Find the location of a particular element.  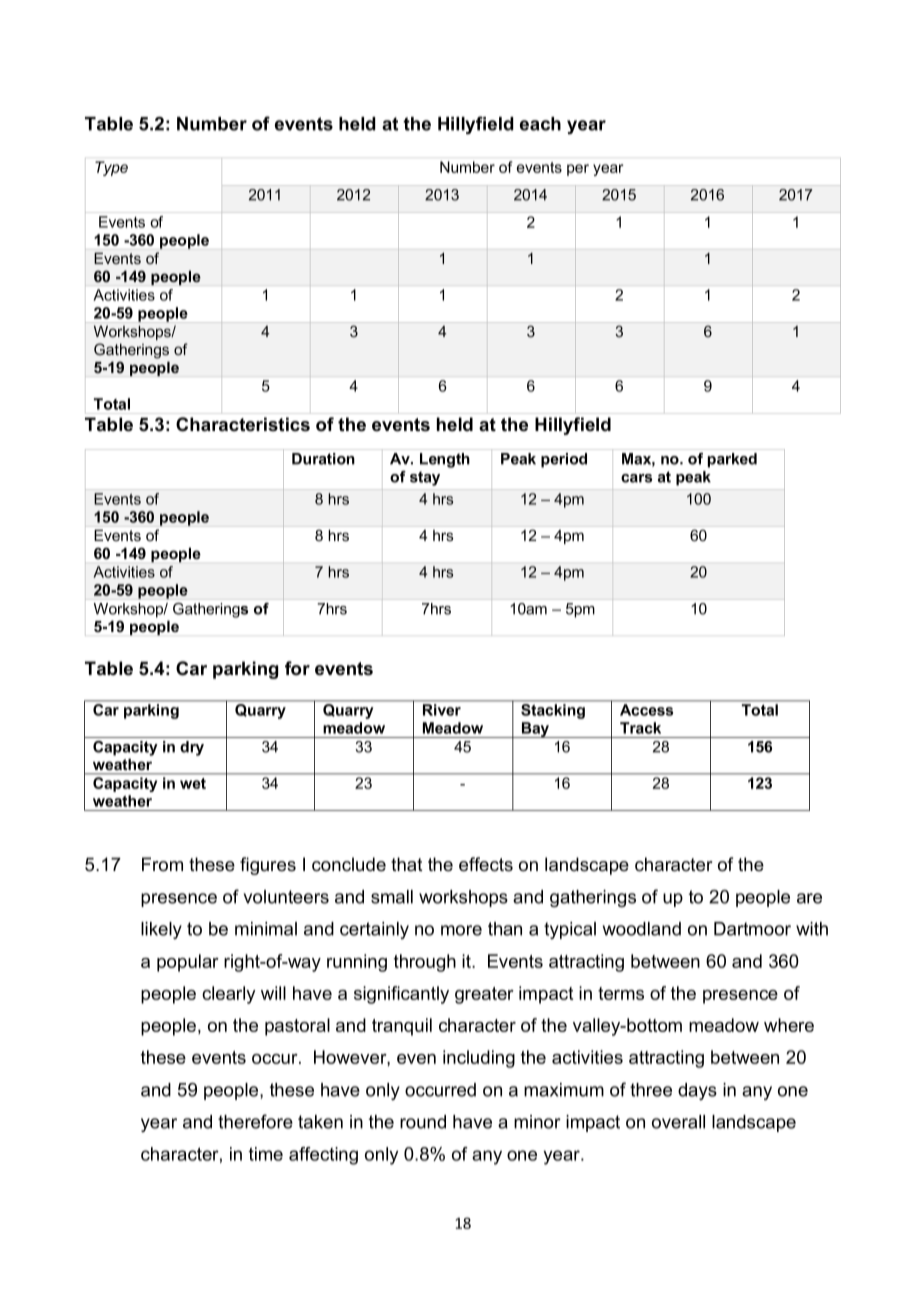

round is located at coordinates (423, 1122).
